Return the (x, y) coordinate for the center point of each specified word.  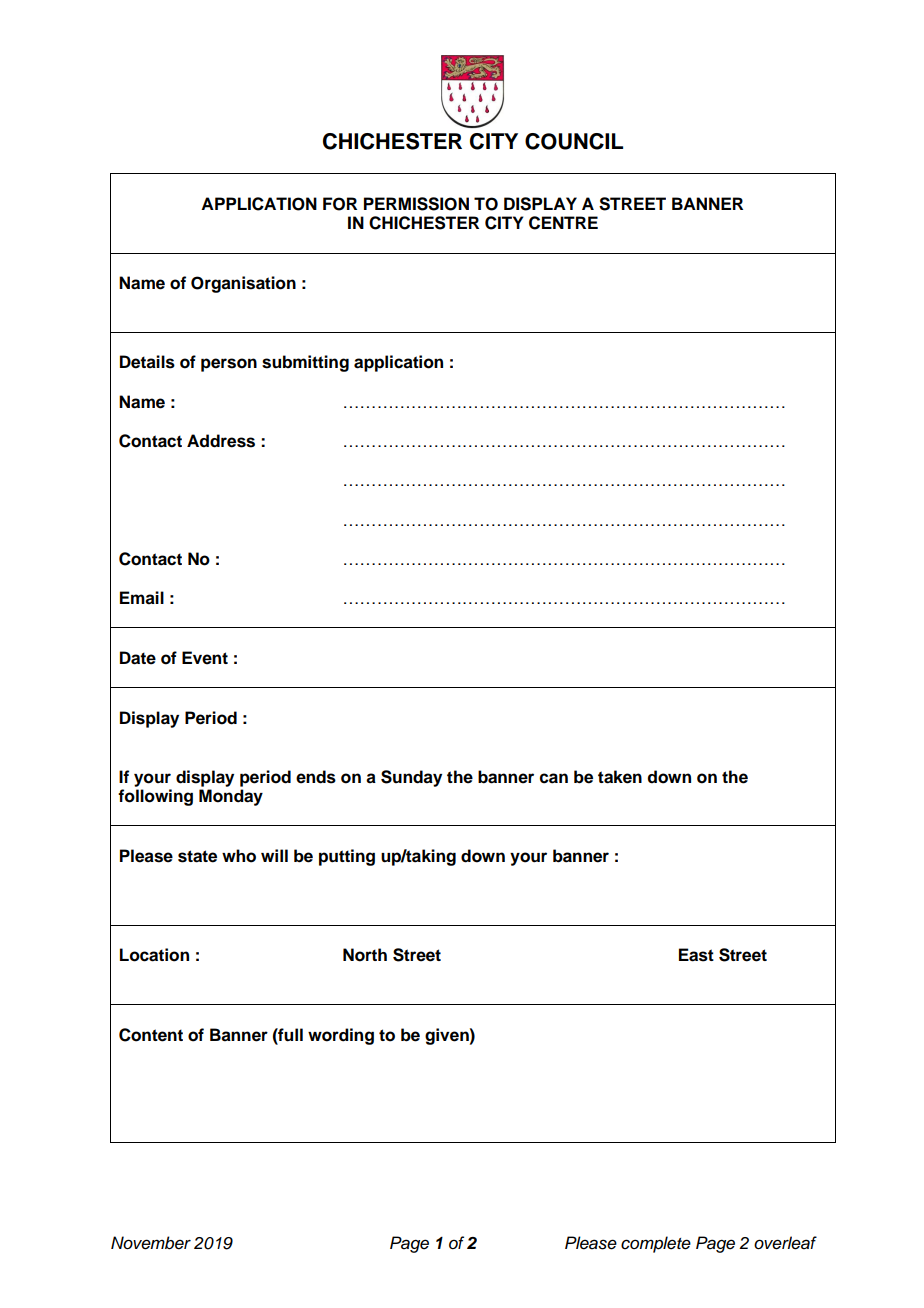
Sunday (411, 778)
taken (620, 777)
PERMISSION (416, 204)
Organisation (243, 284)
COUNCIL (574, 141)
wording (341, 1036)
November (151, 1243)
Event (205, 658)
